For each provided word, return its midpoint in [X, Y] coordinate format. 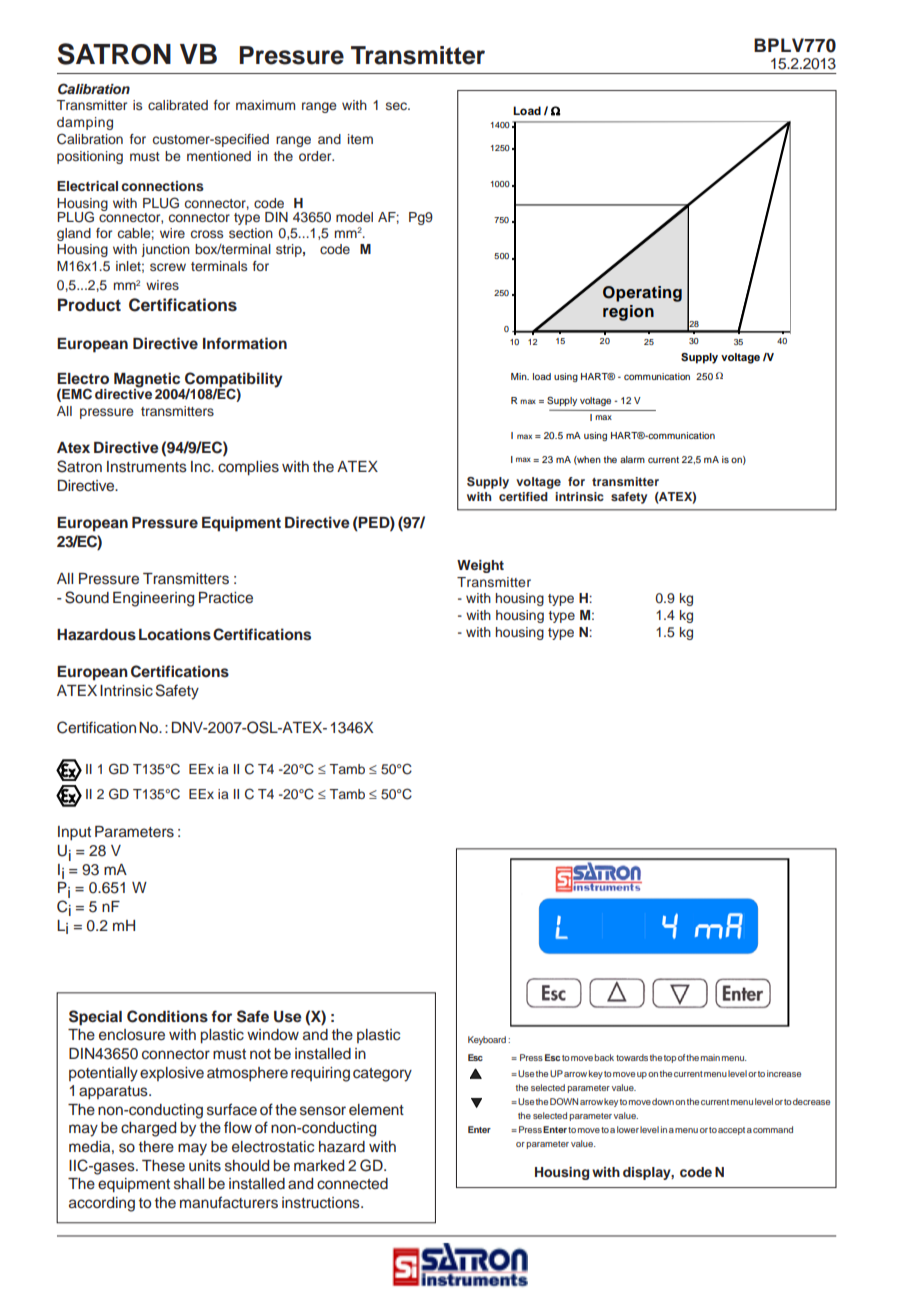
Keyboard [487, 1040]
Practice [226, 598]
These [163, 1166]
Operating [642, 294]
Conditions [167, 1016]
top [670, 1059]
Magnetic [148, 381]
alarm [632, 459]
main [710, 1057]
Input [74, 833]
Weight [480, 566]
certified [523, 496]
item [360, 139]
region [628, 313]
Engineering [153, 599]
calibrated [178, 105]
